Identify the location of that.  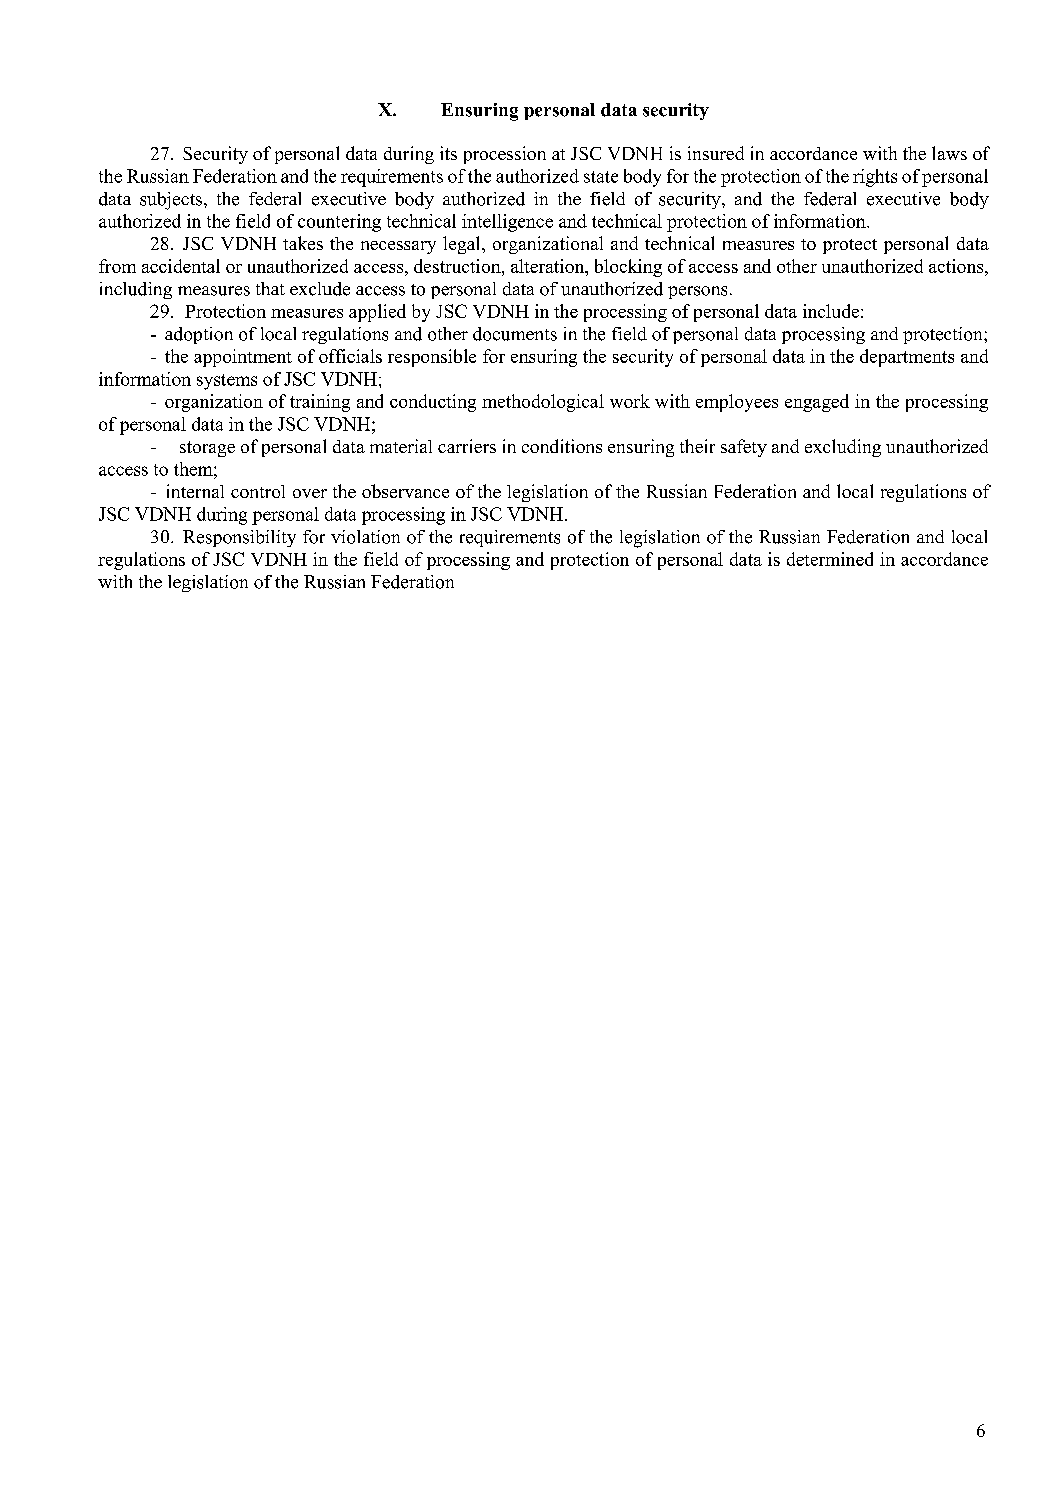
(270, 288).
